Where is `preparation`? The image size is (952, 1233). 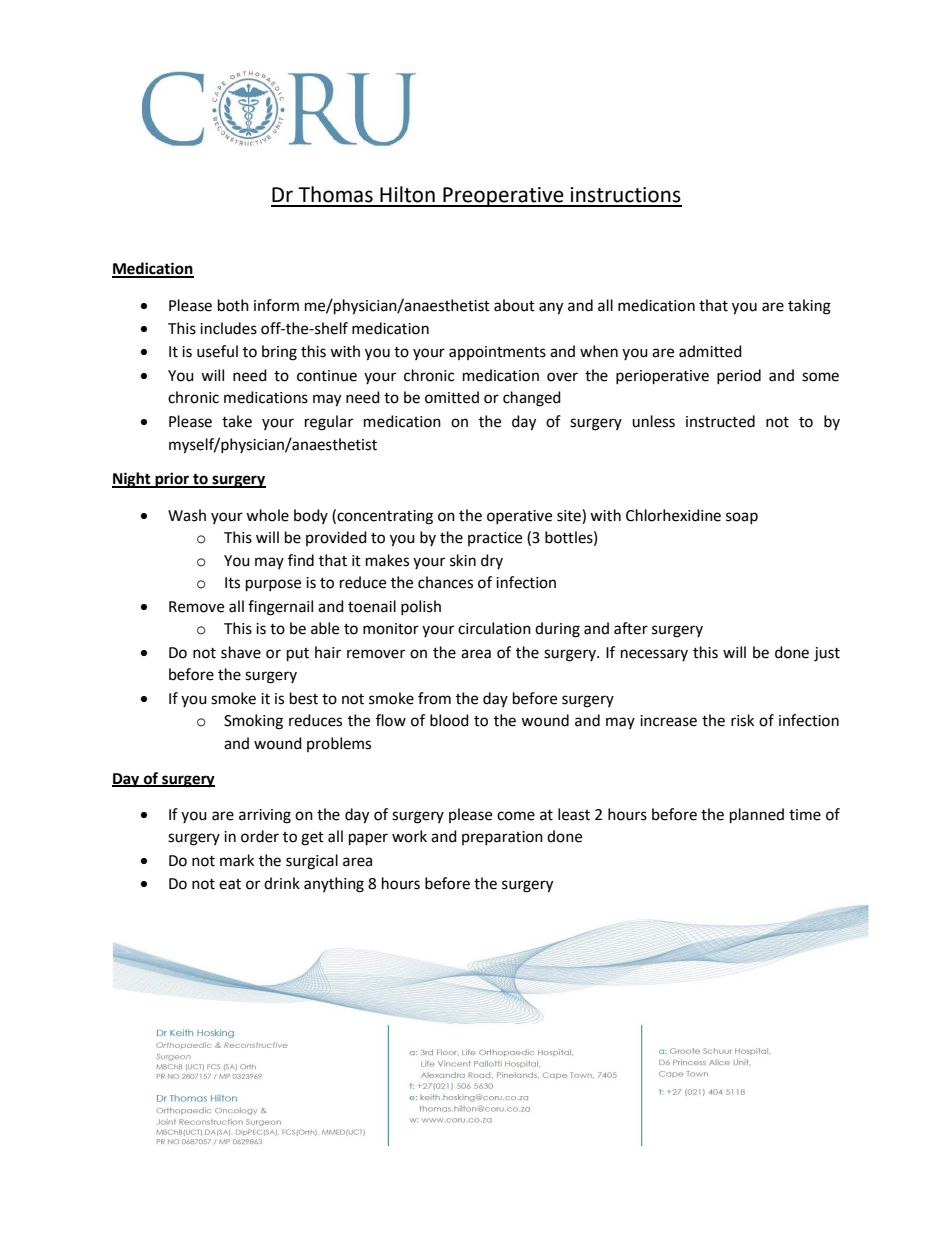
preparation is located at coordinates (502, 838).
